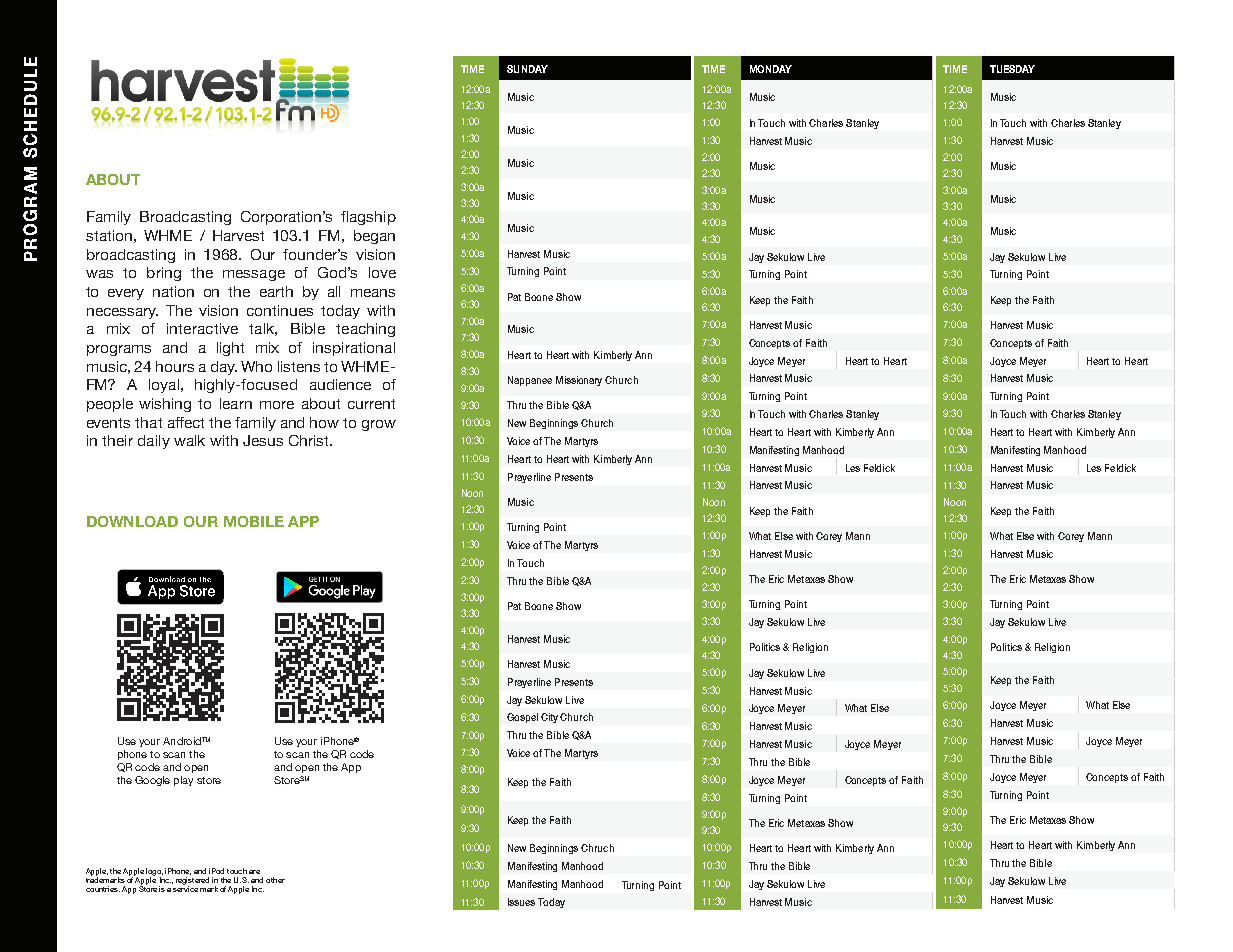 Image resolution: width=1233 pixels, height=952 pixels. I want to click on SUNDAY, so click(527, 69).
